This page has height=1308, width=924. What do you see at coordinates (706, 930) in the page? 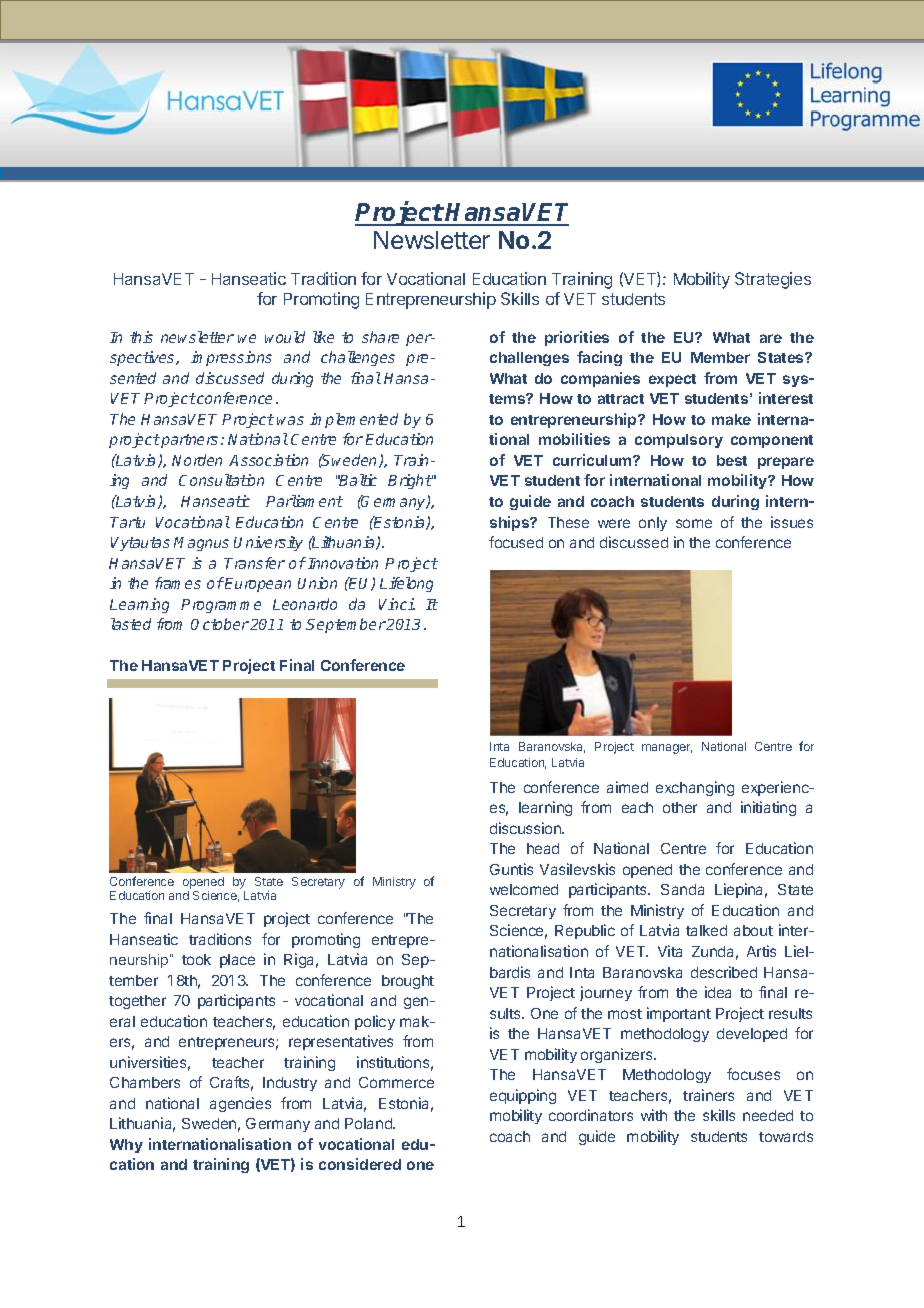
I see `talked` at bounding box center [706, 930].
